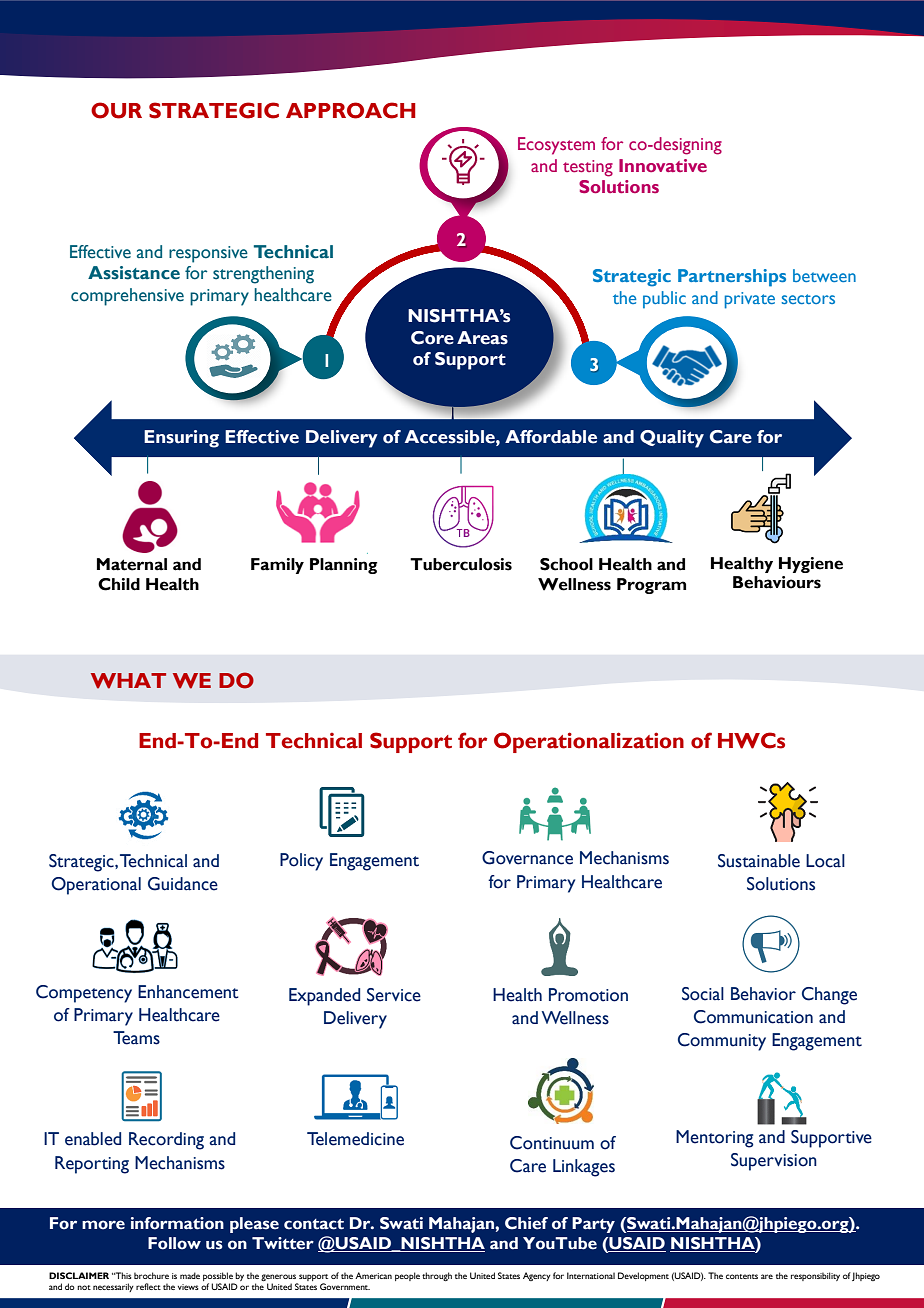 This document has height=1308, width=924. I want to click on responsive, so click(208, 254).
